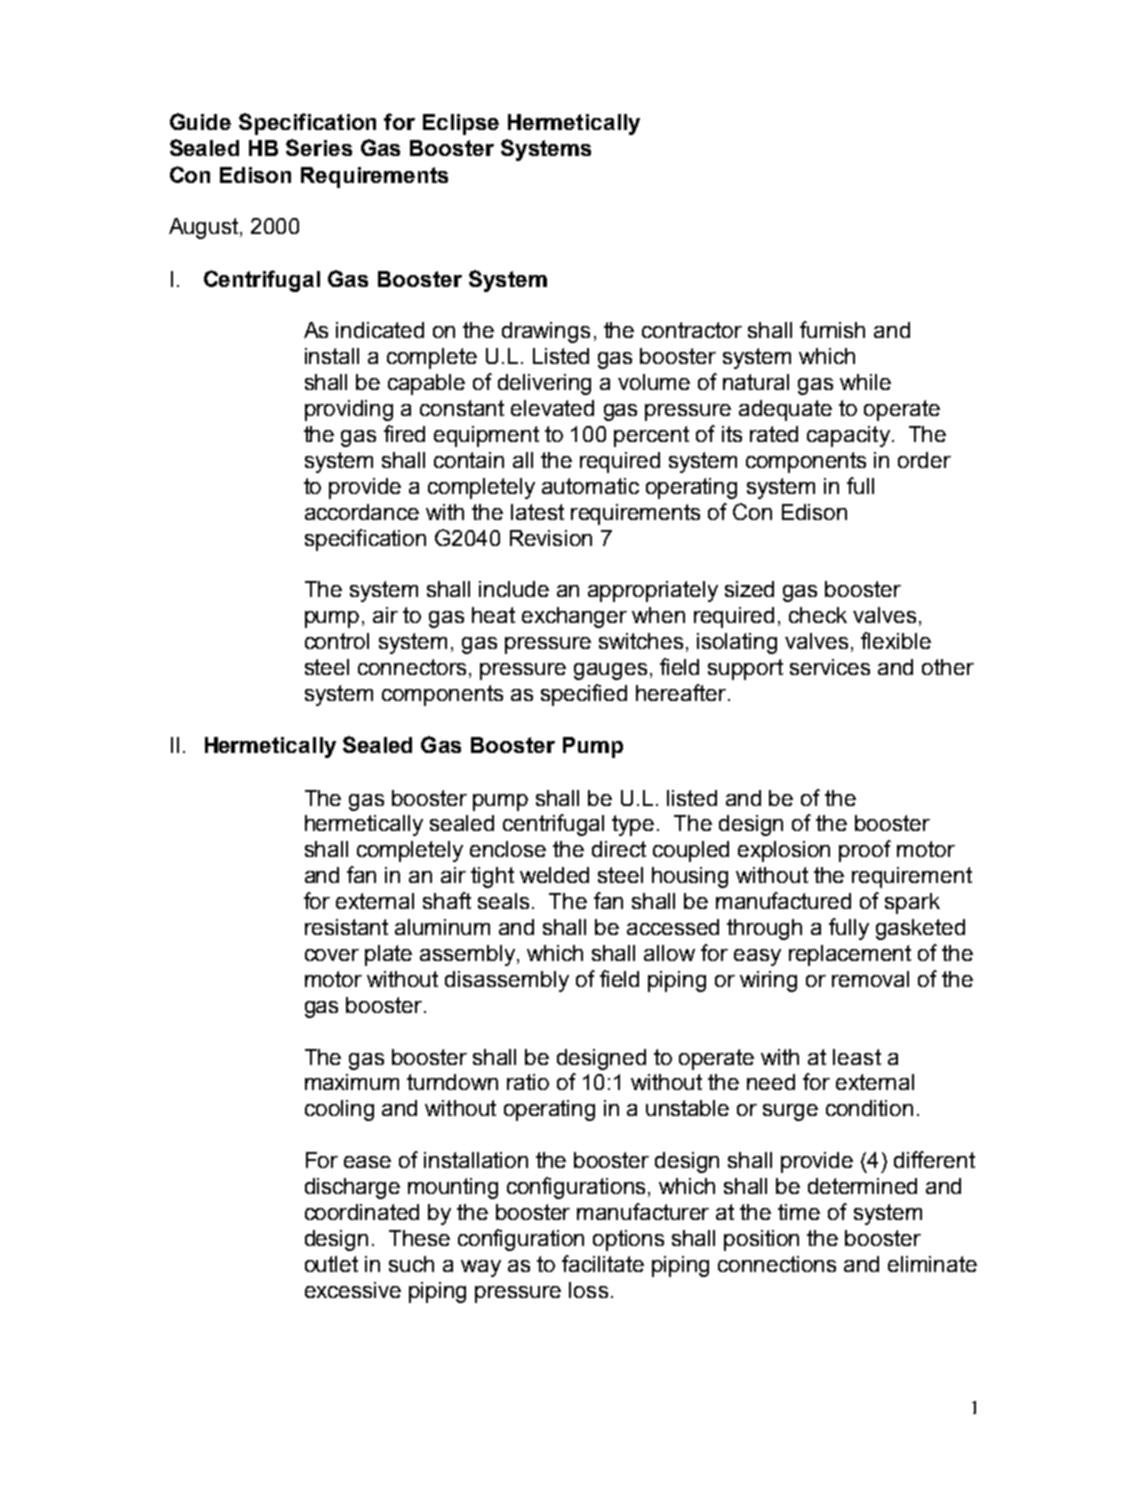 The image size is (1148, 1486). I want to click on outlet, so click(331, 1264).
